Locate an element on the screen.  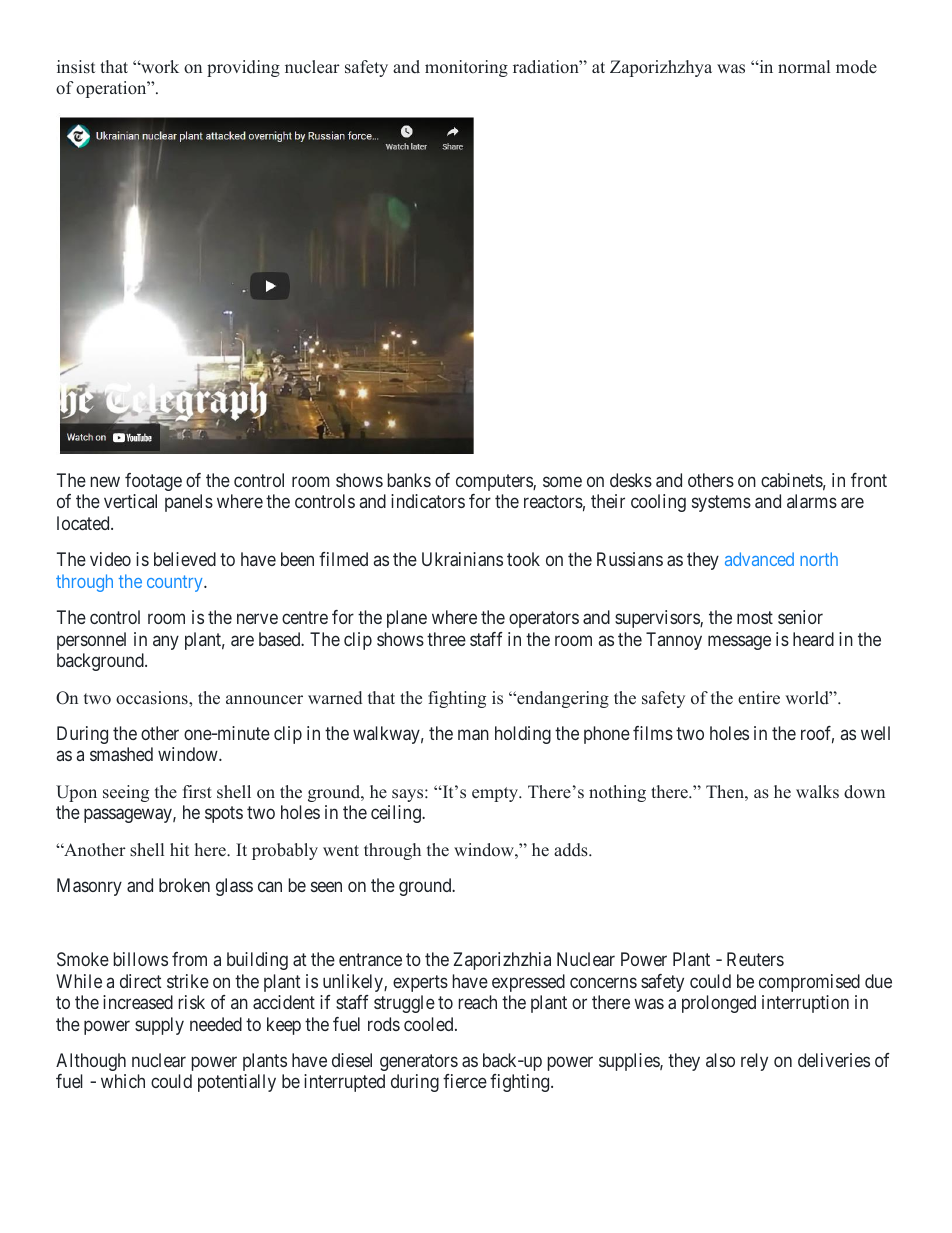
advanced is located at coordinates (759, 559).
